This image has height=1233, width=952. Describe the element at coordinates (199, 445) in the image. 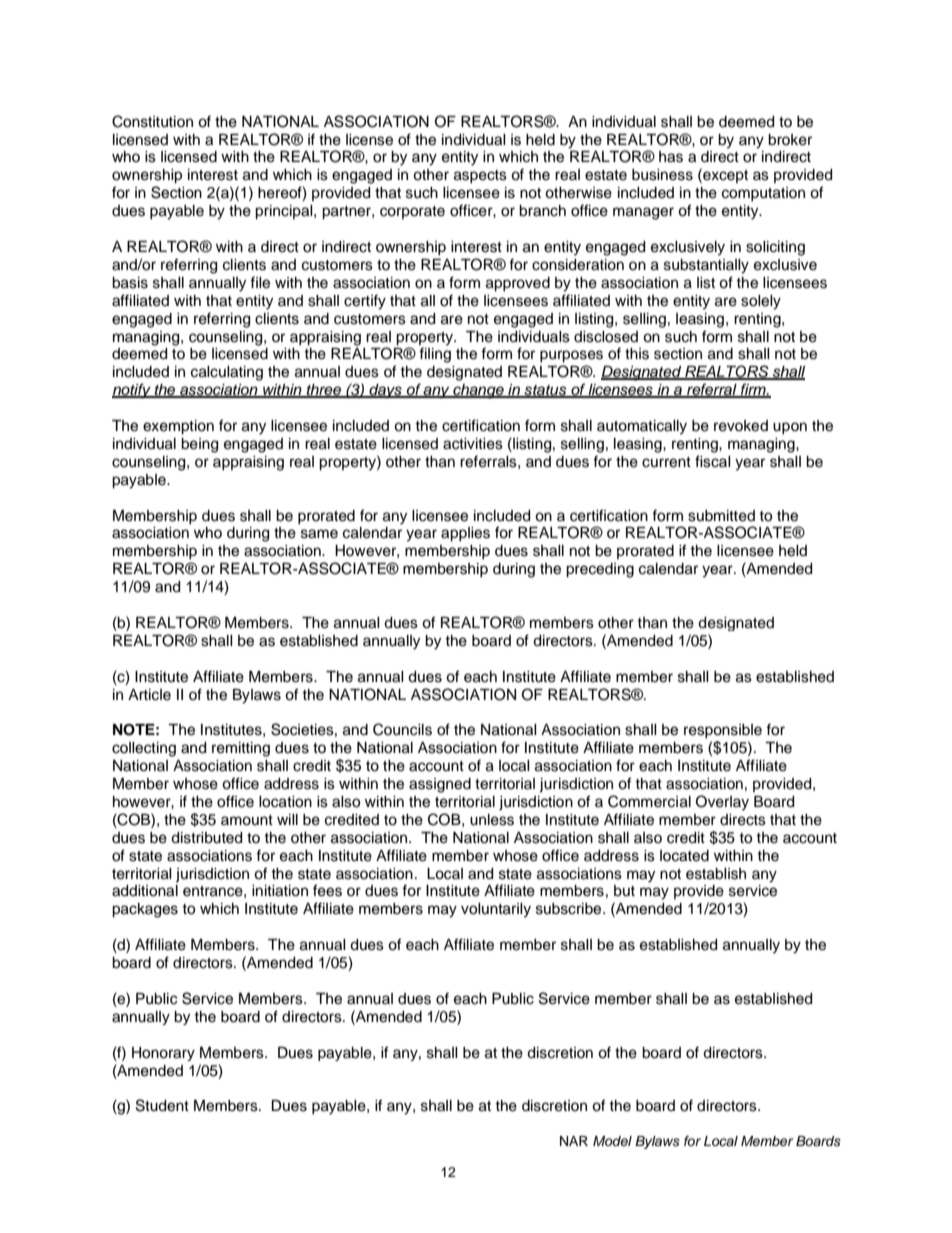

I see `being` at that location.
